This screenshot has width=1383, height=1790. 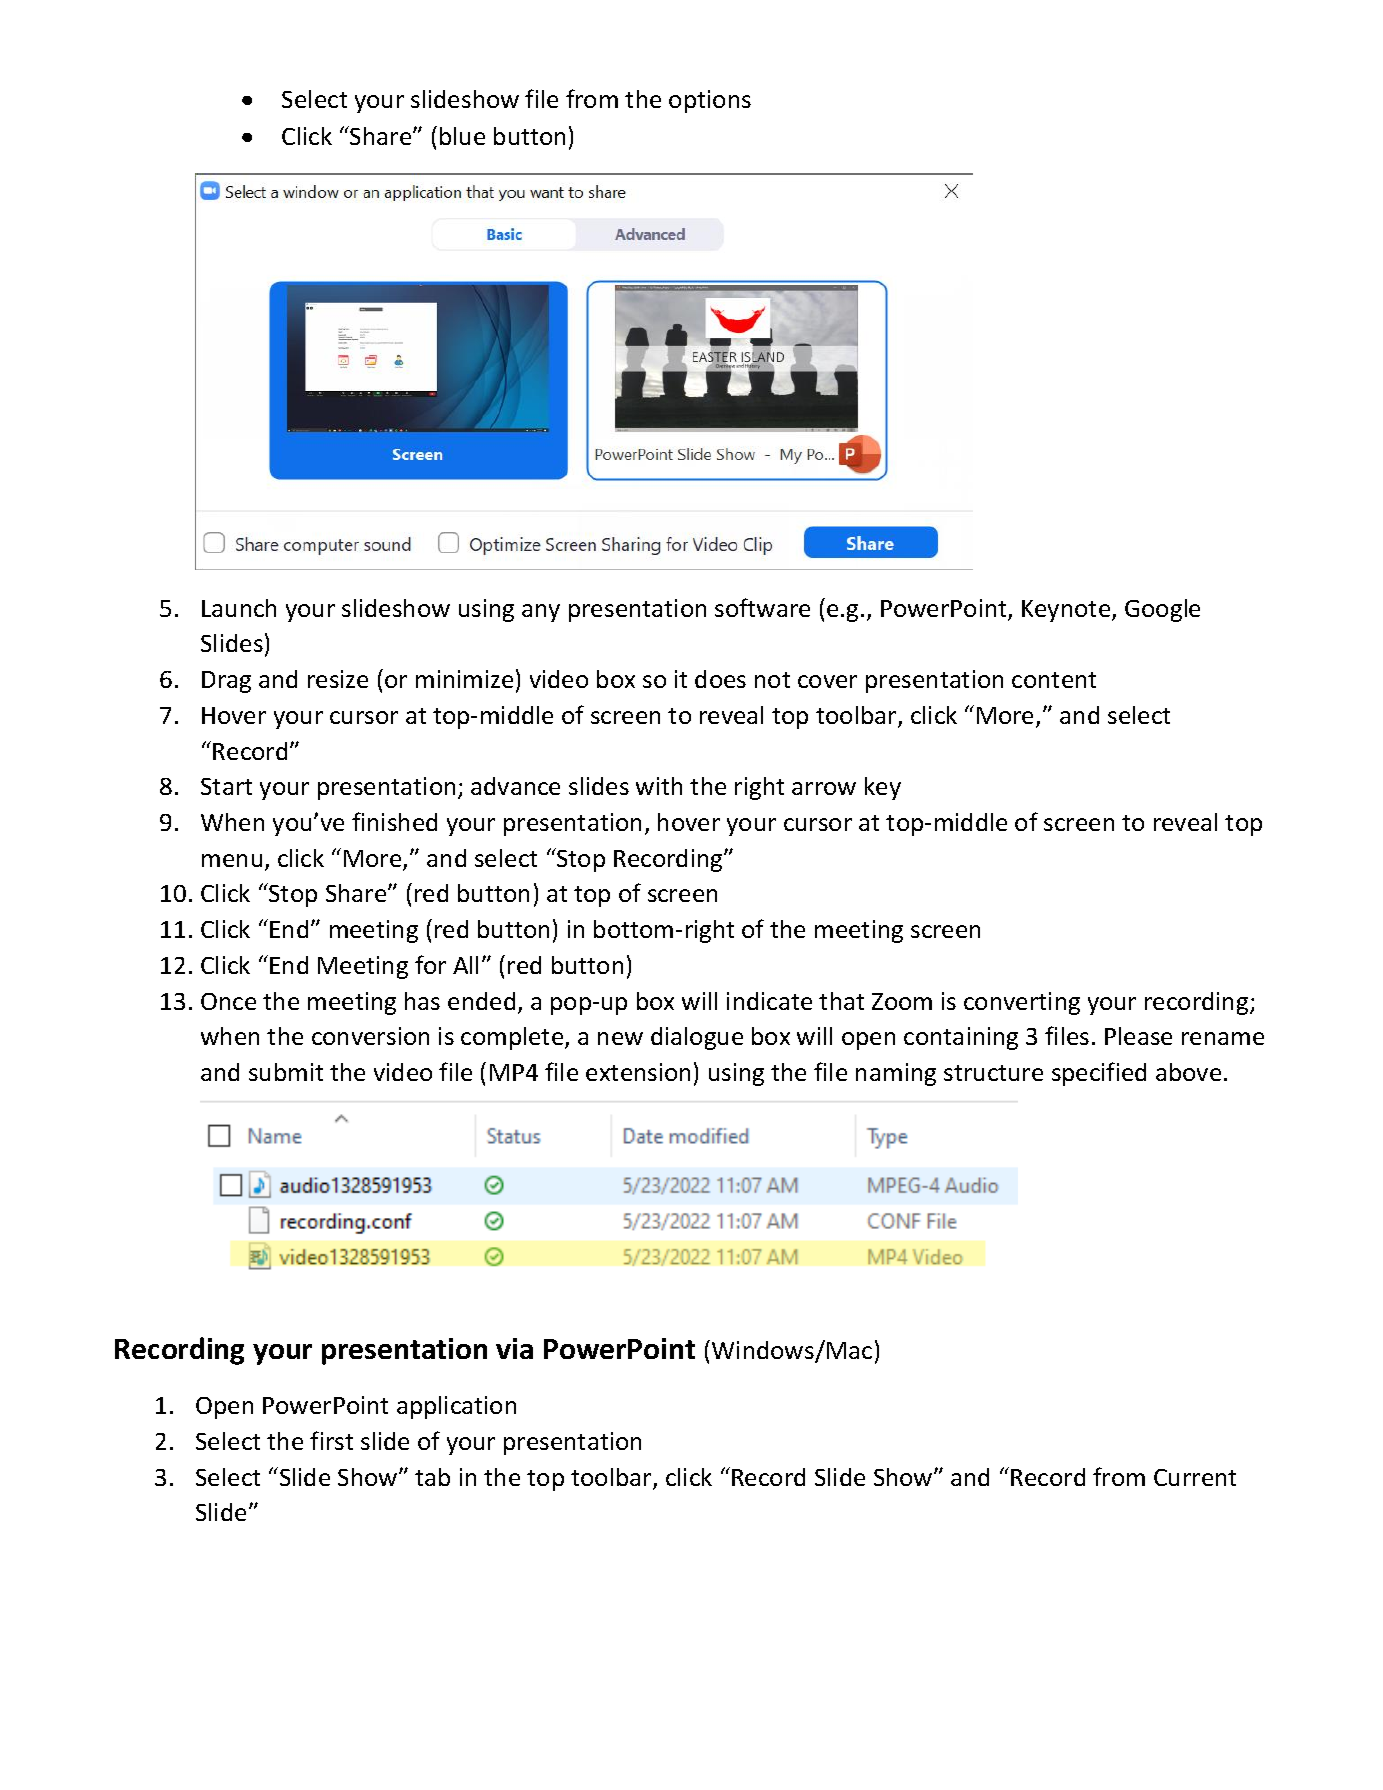 I want to click on content, so click(x=1054, y=680).
